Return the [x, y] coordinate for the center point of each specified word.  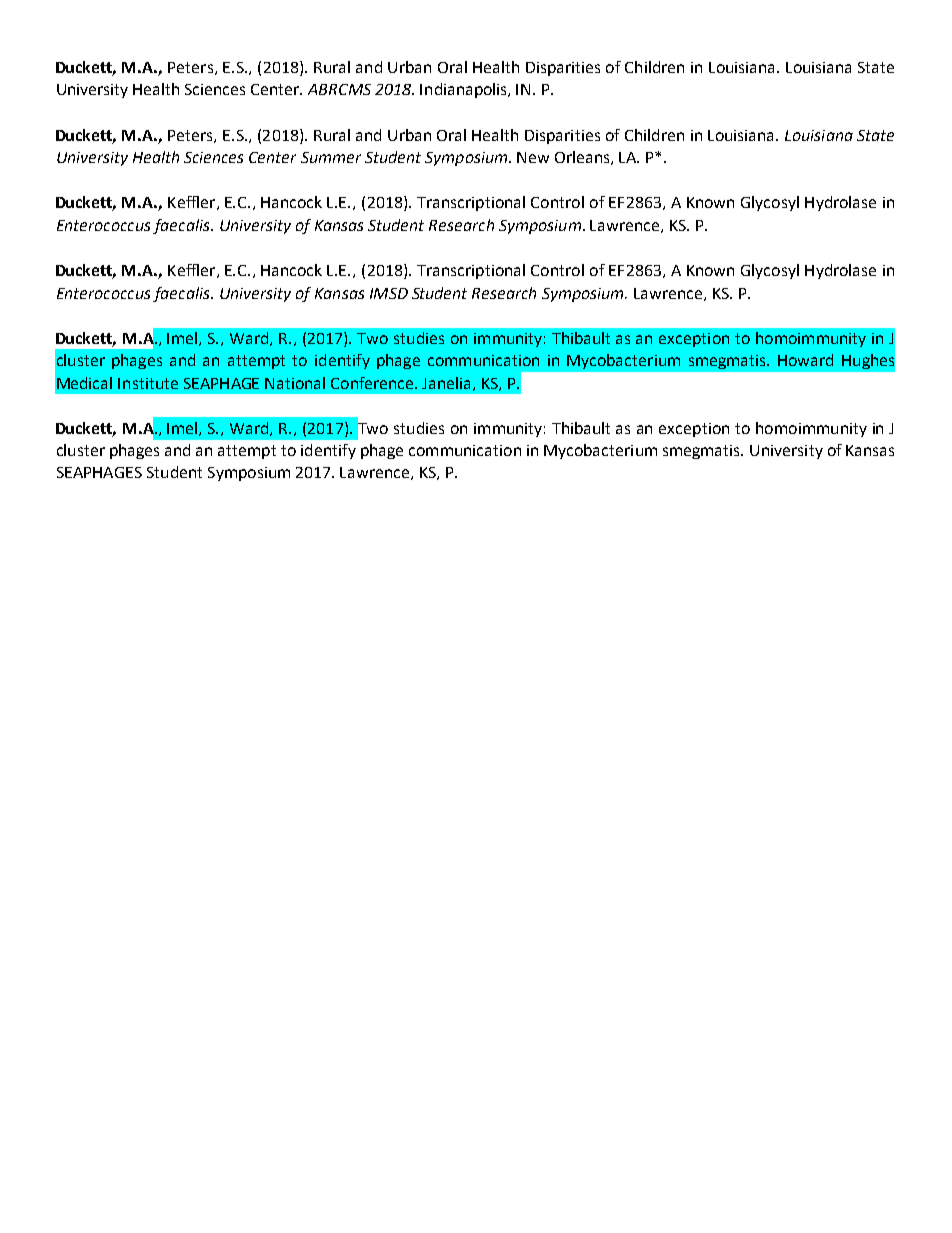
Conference [373, 383]
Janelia [448, 384]
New [533, 157]
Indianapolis [465, 90]
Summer [331, 157]
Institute [148, 383]
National [295, 383]
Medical [84, 383]
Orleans [583, 158]
